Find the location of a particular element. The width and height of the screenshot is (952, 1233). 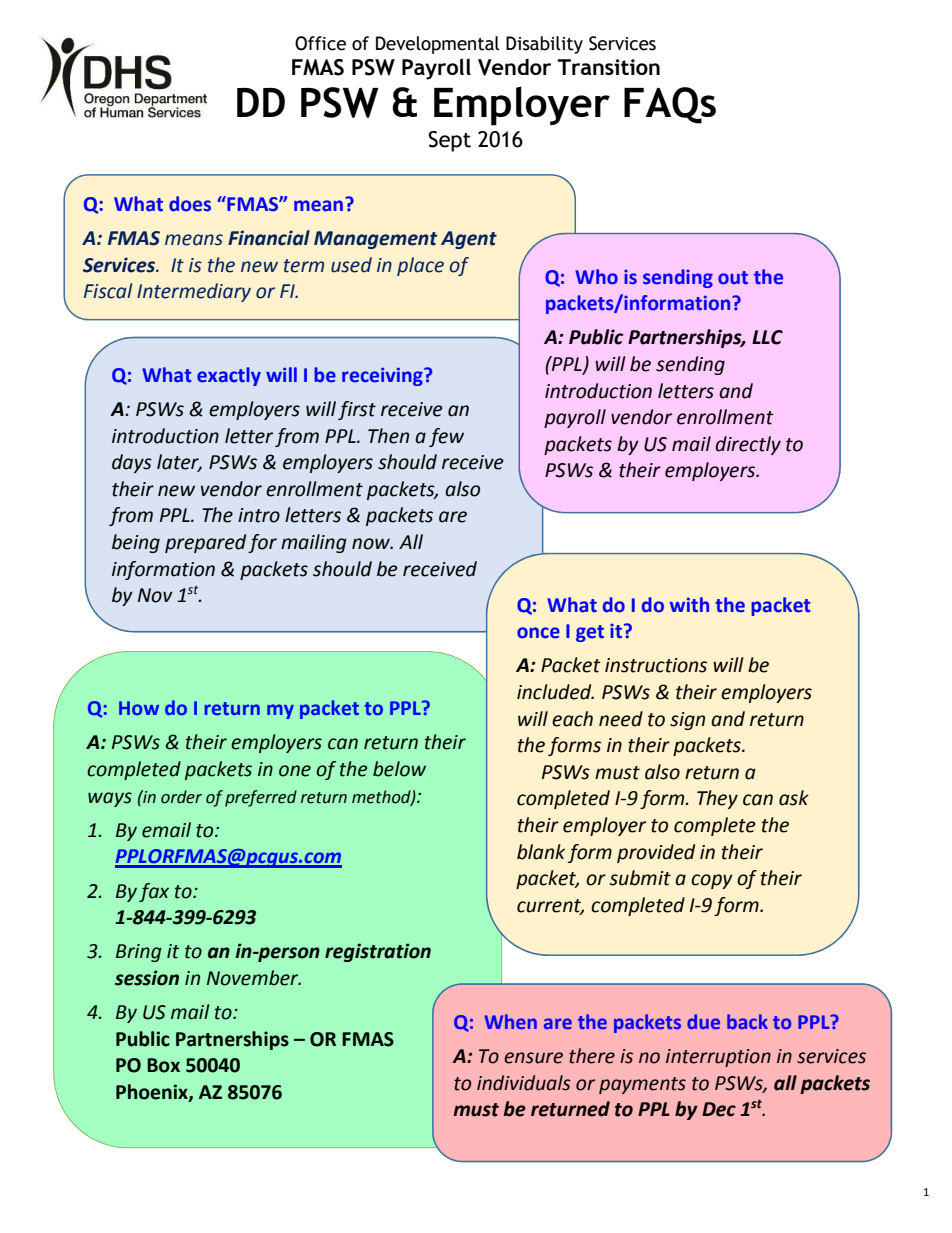

below is located at coordinates (399, 769).
